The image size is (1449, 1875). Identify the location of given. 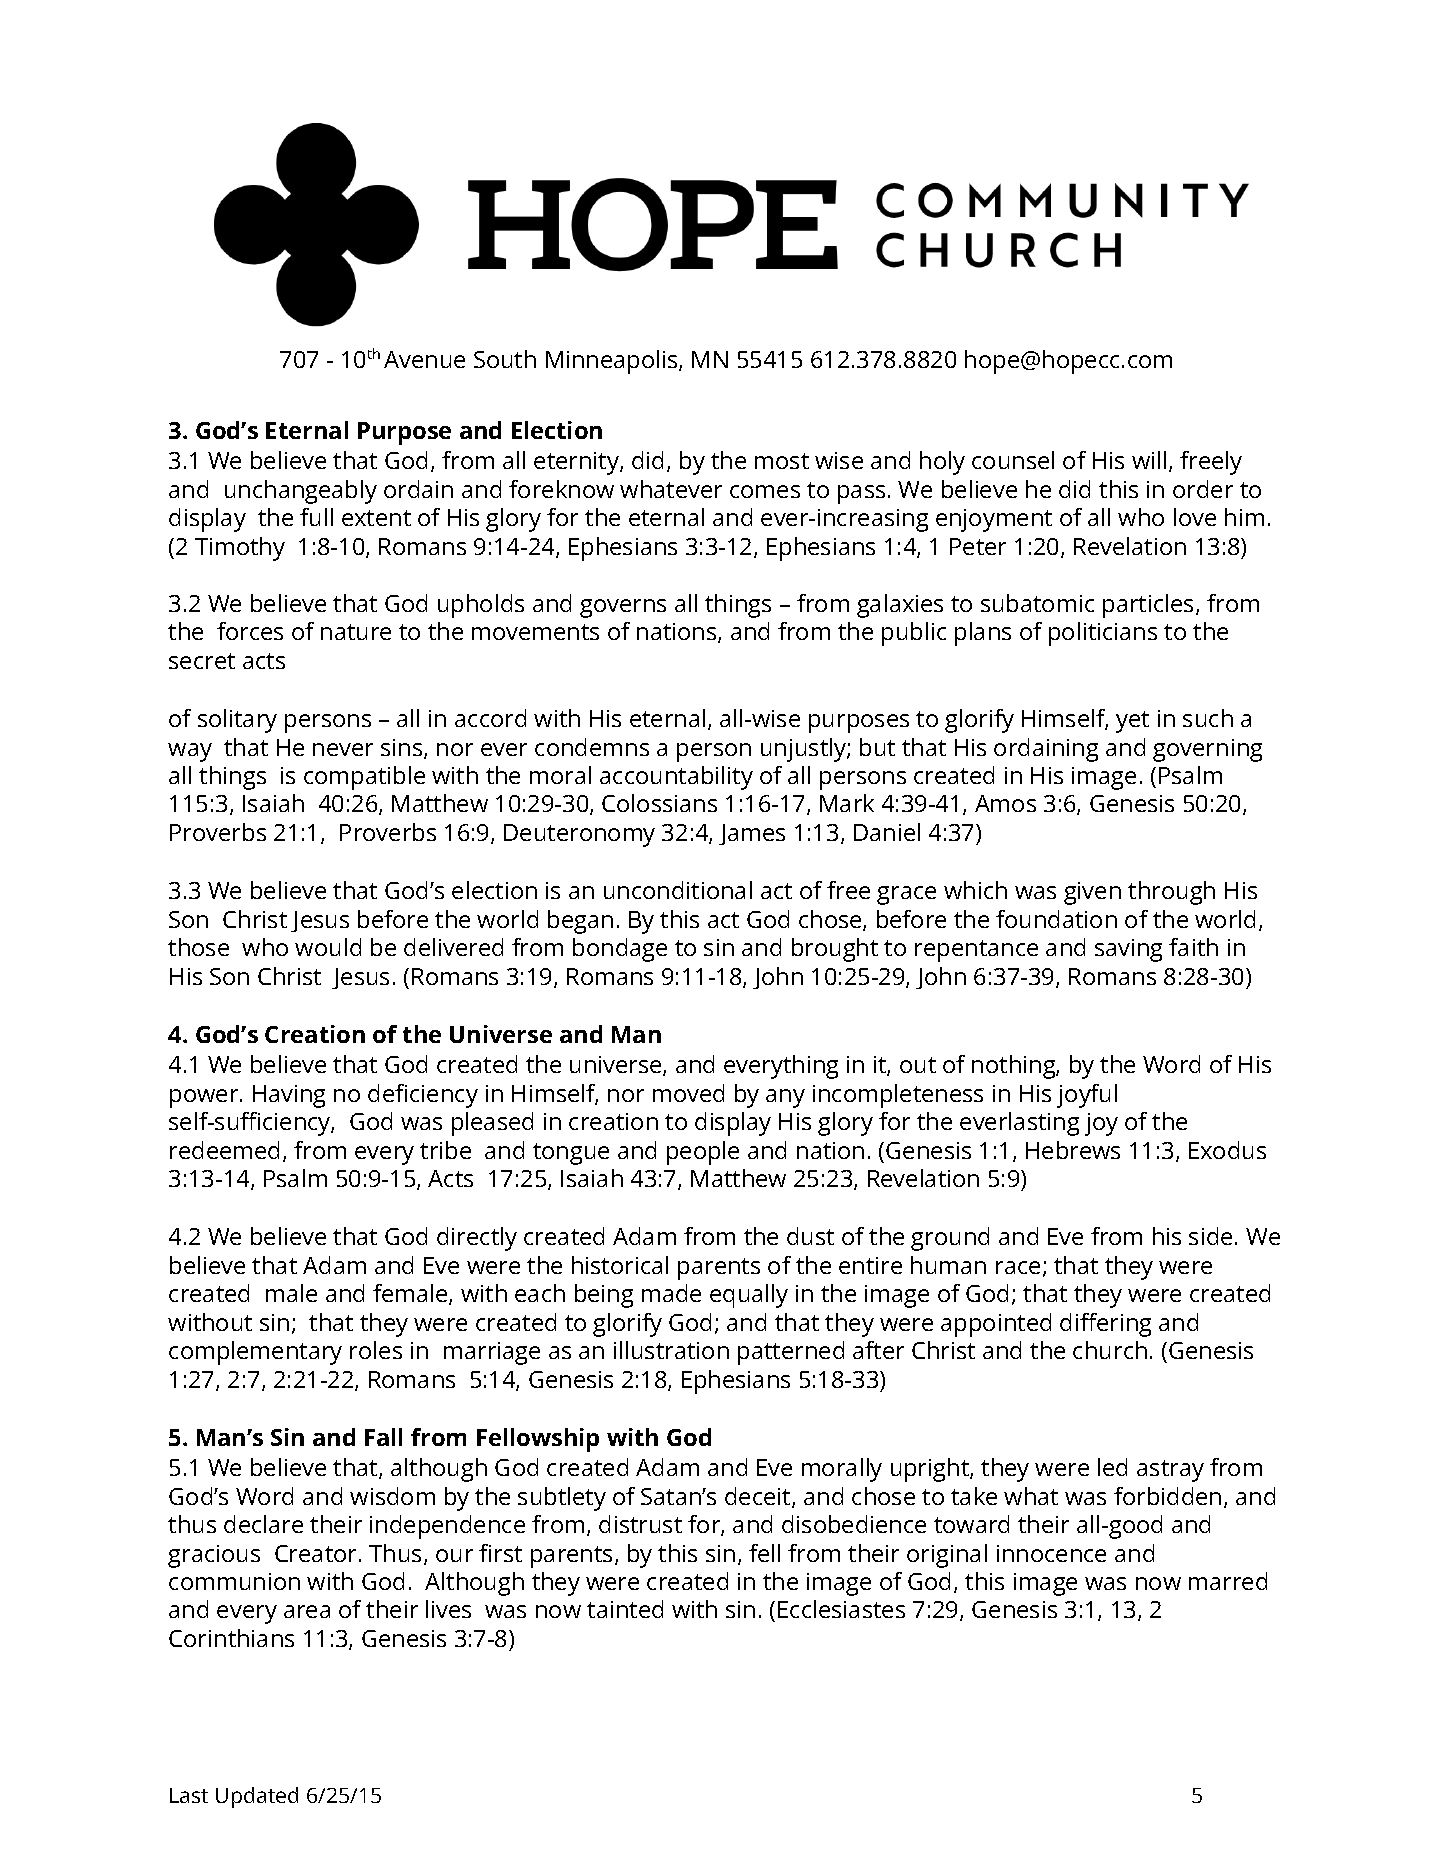
(1092, 893).
